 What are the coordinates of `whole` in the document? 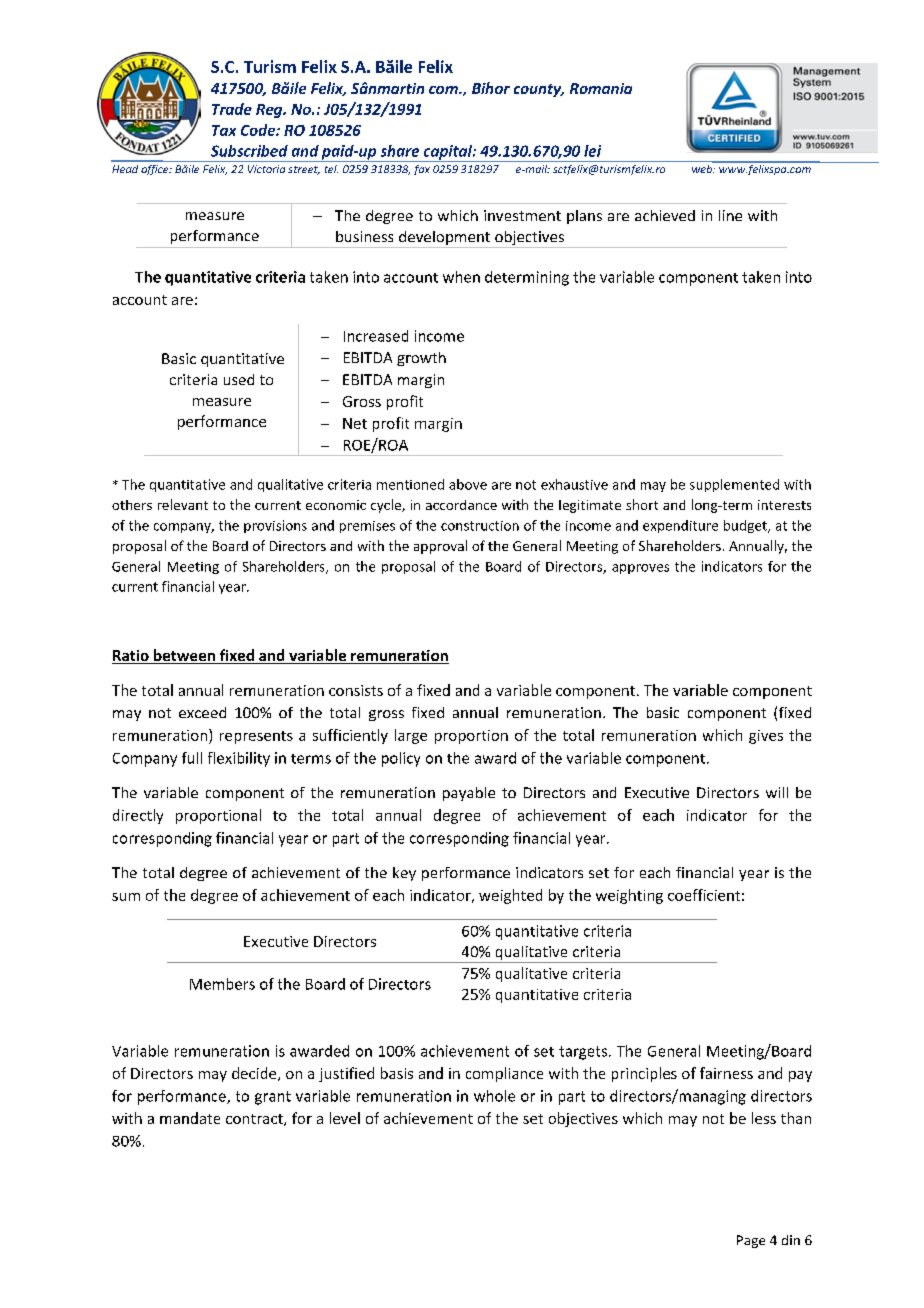 It's located at (494, 1096).
